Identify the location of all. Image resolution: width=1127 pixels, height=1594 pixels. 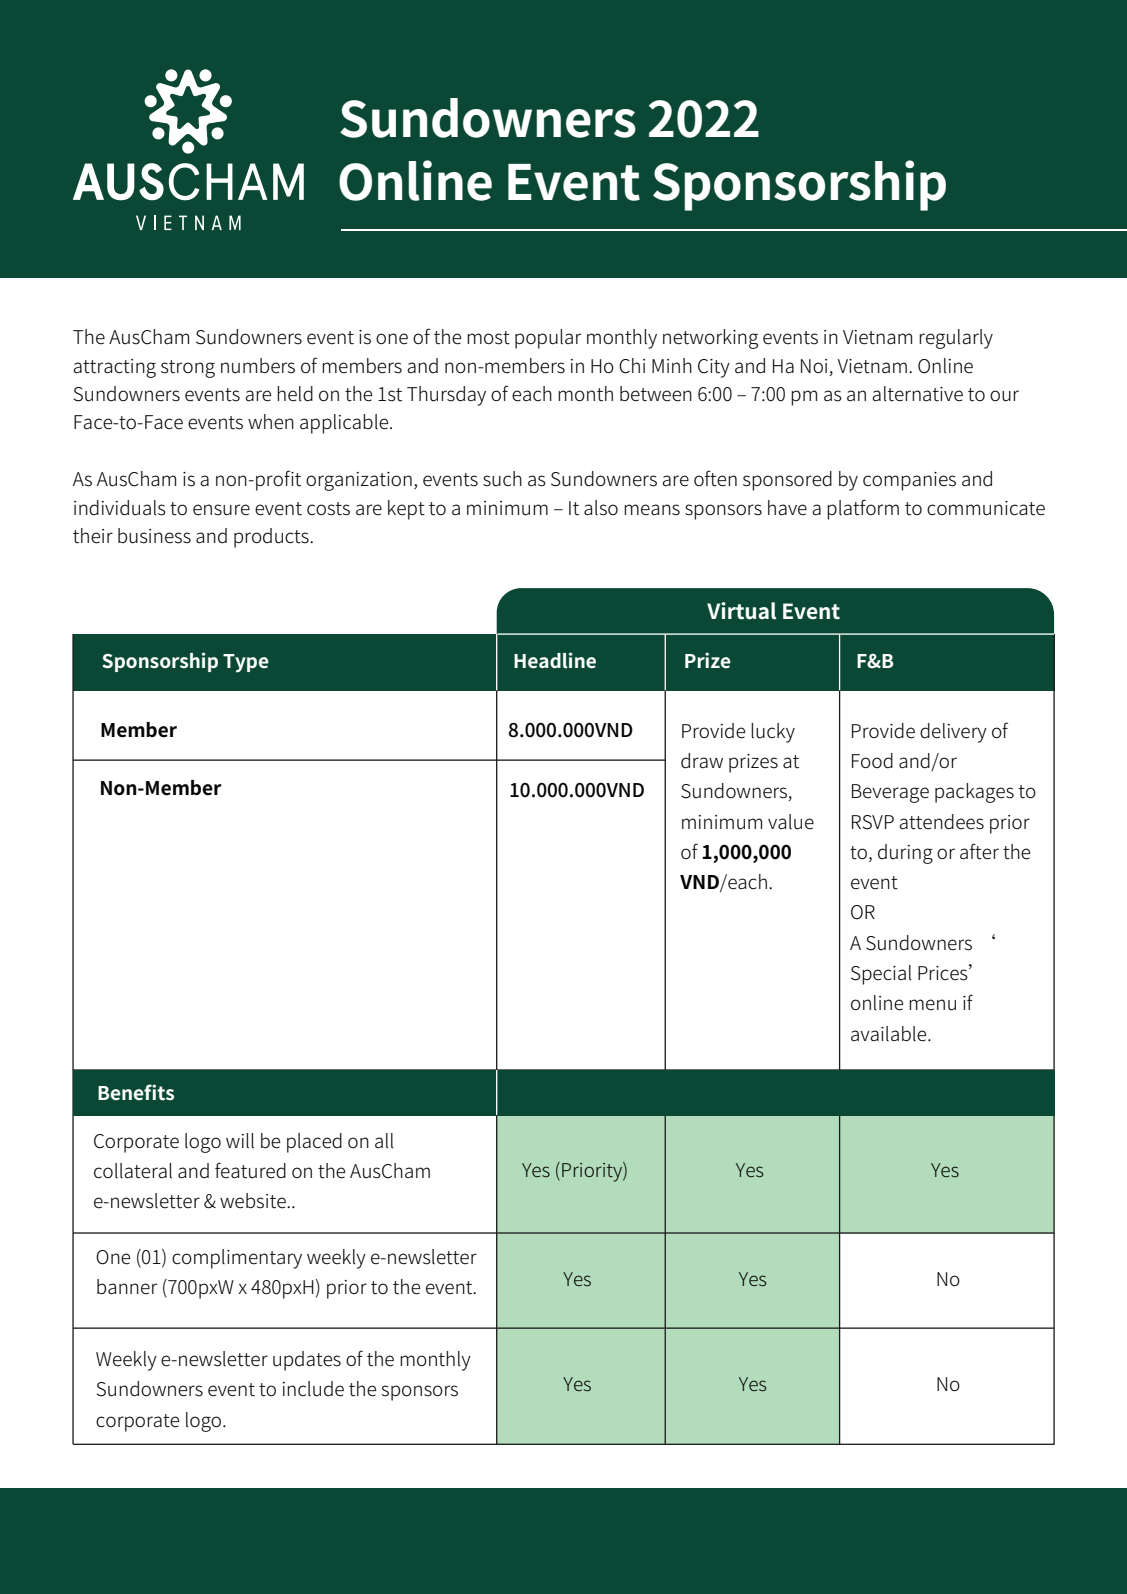
(384, 1141).
